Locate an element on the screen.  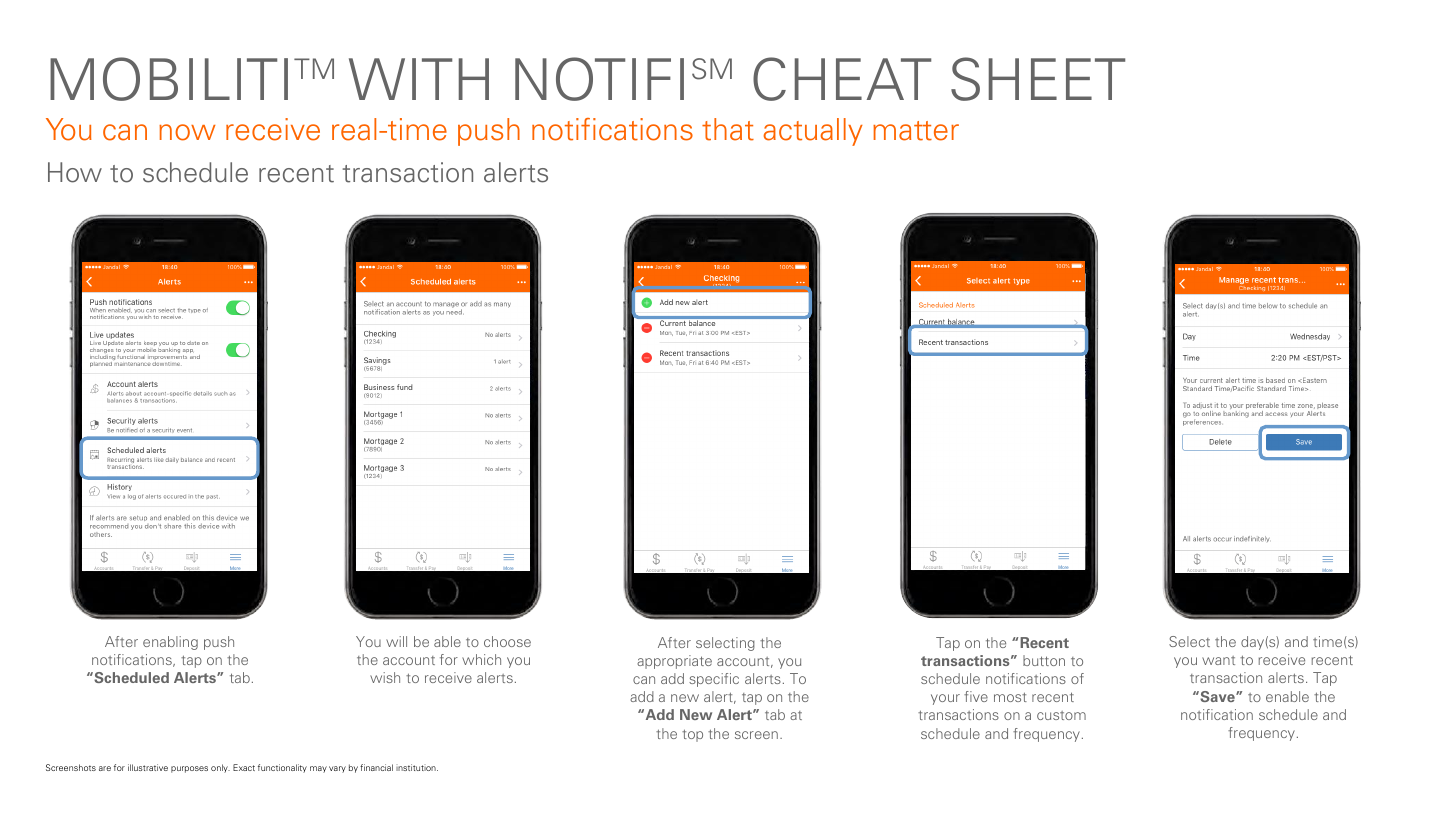
only is located at coordinates (220, 768).
